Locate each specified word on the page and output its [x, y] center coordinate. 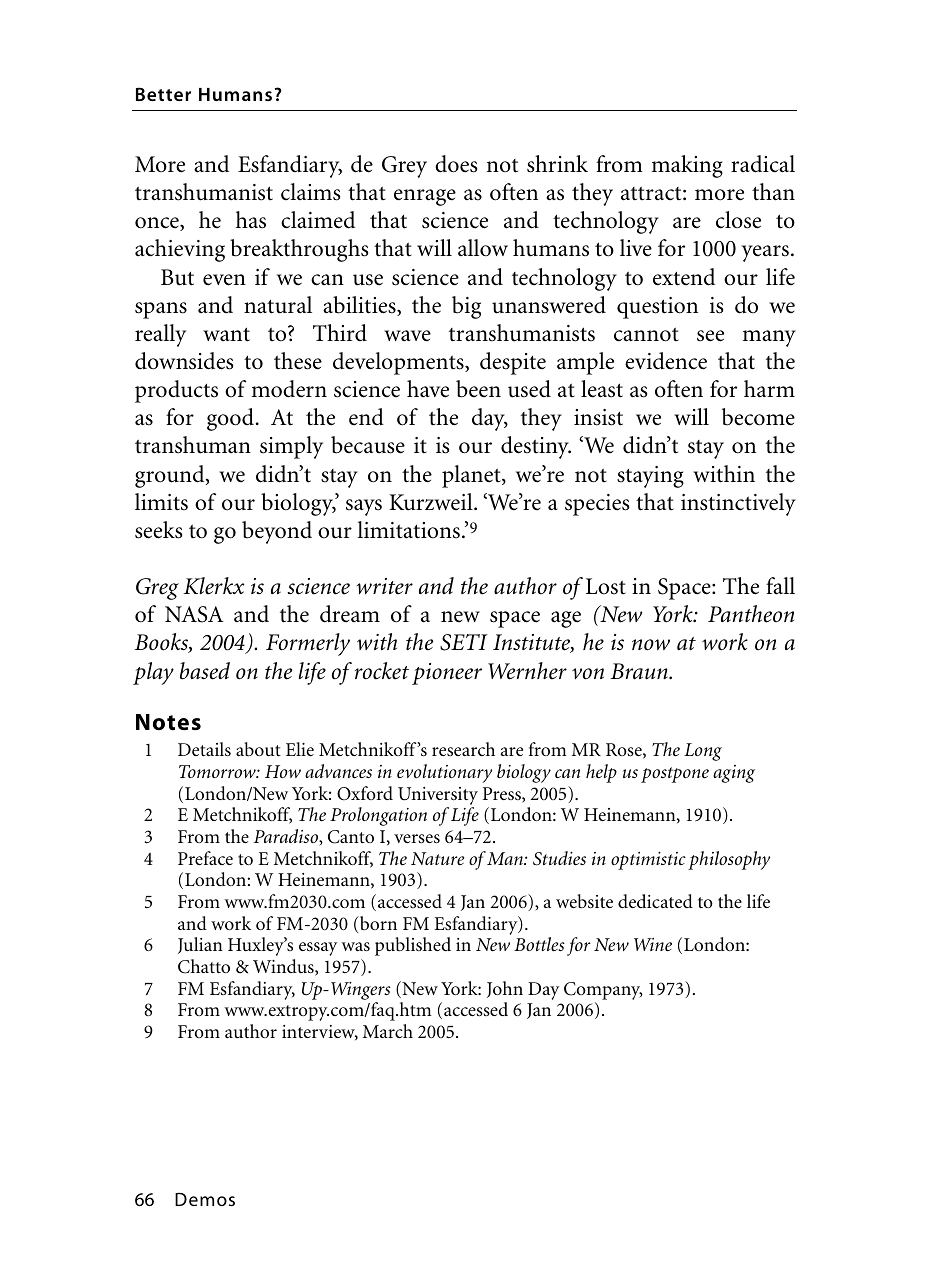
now [651, 645]
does [456, 164]
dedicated [655, 901]
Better [163, 94]
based [205, 671]
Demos [205, 1199]
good [230, 419]
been [478, 389]
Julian [200, 945]
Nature [437, 859]
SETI [464, 642]
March [388, 1031]
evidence [666, 361]
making [687, 166]
